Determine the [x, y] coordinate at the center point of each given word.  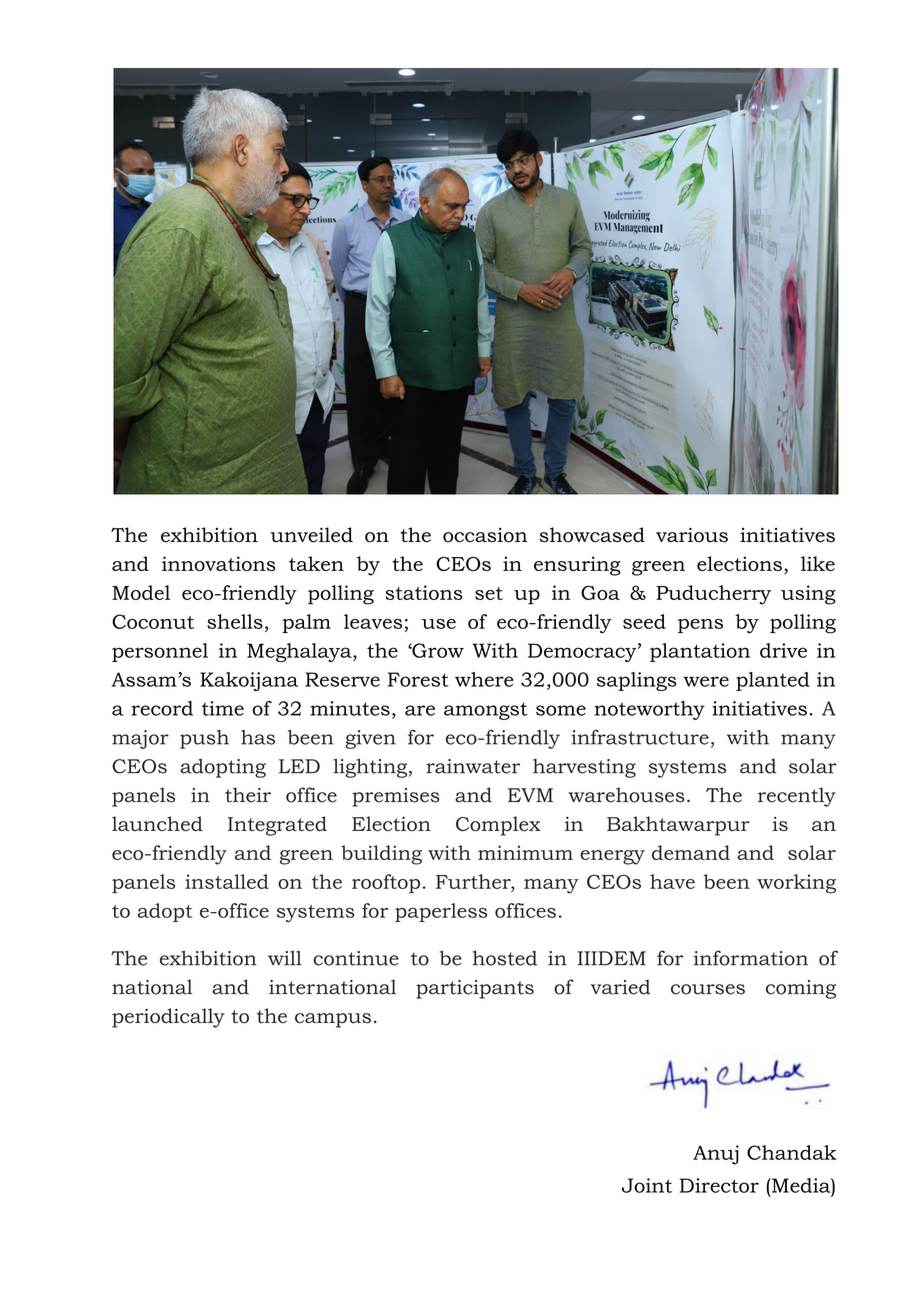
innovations [219, 563]
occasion [485, 535]
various [692, 535]
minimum [525, 852]
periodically [168, 1018]
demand [691, 852]
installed [227, 881]
